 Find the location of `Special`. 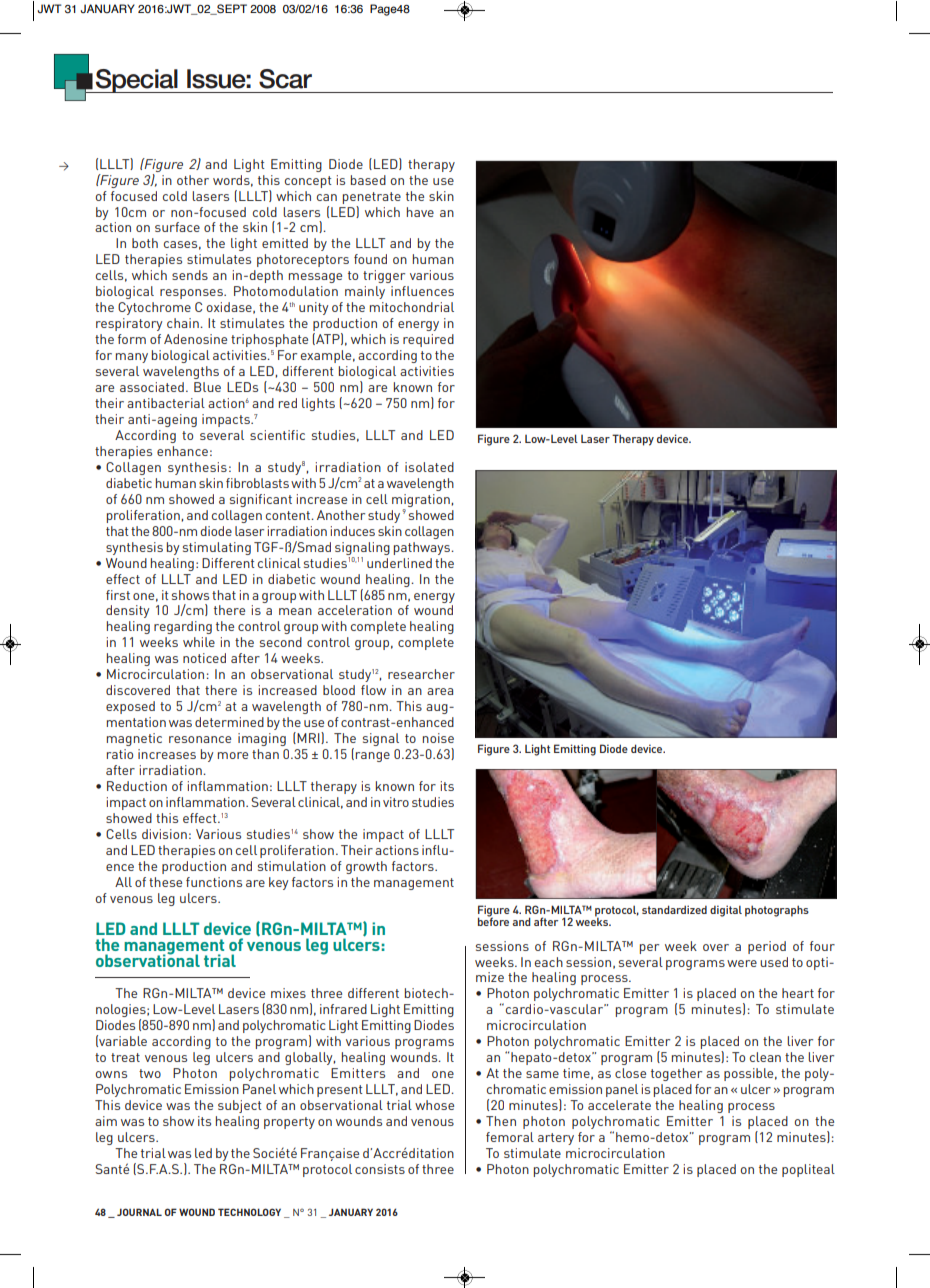

Special is located at coordinates (136, 81).
